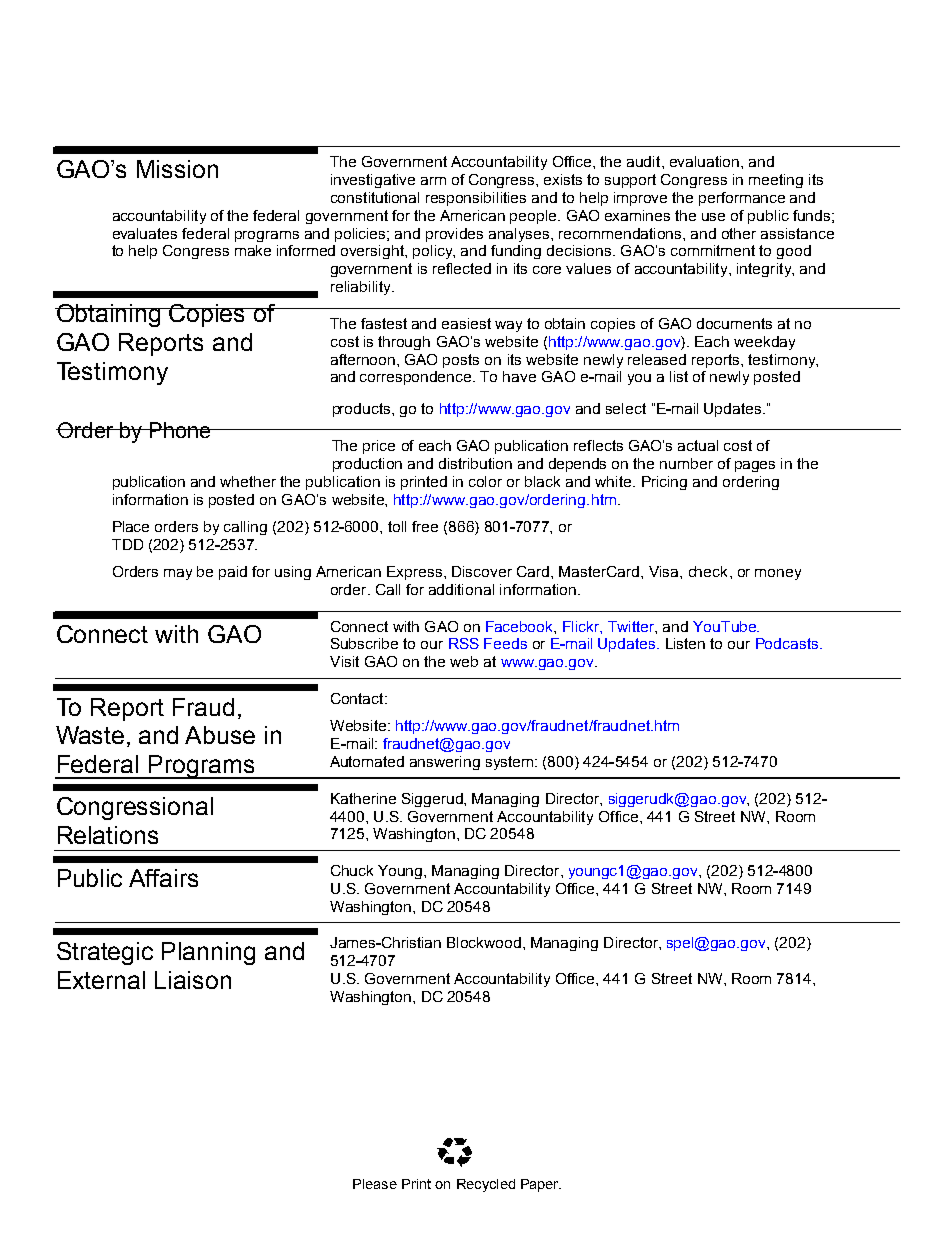 This page has width=952, height=1233. Describe the element at coordinates (375, 1184) in the page. I see `Please` at that location.
